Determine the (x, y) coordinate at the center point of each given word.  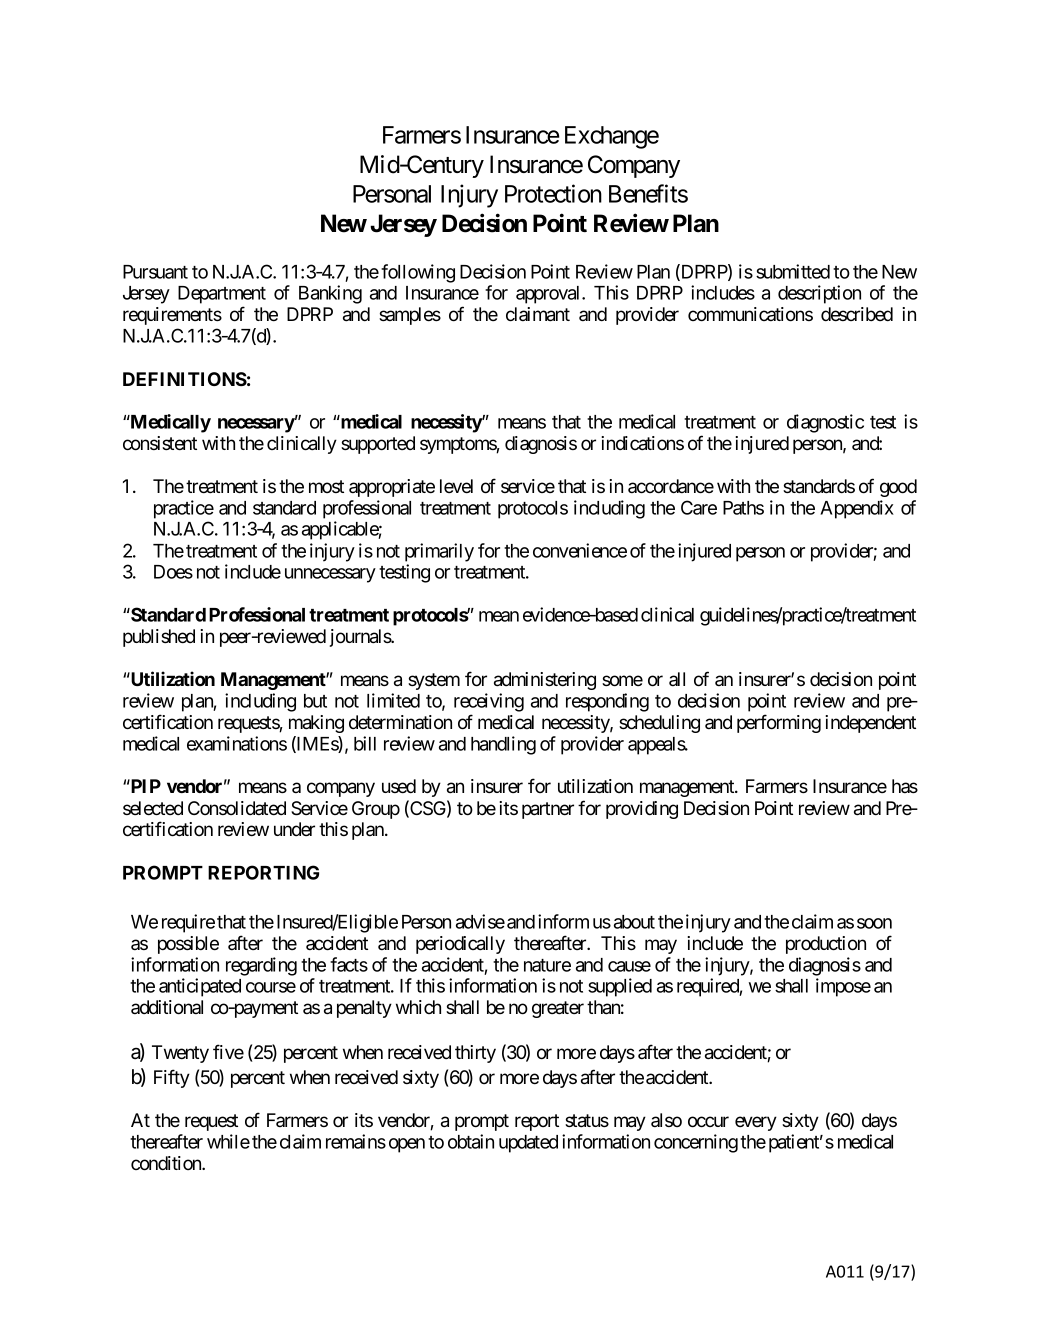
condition (167, 1163)
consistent (160, 443)
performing (779, 723)
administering (545, 681)
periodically (460, 945)
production (826, 945)
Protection (553, 193)
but (315, 701)
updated (528, 1144)
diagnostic (825, 423)
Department (222, 295)
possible (188, 945)
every (756, 1123)
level (456, 486)
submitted (793, 271)
